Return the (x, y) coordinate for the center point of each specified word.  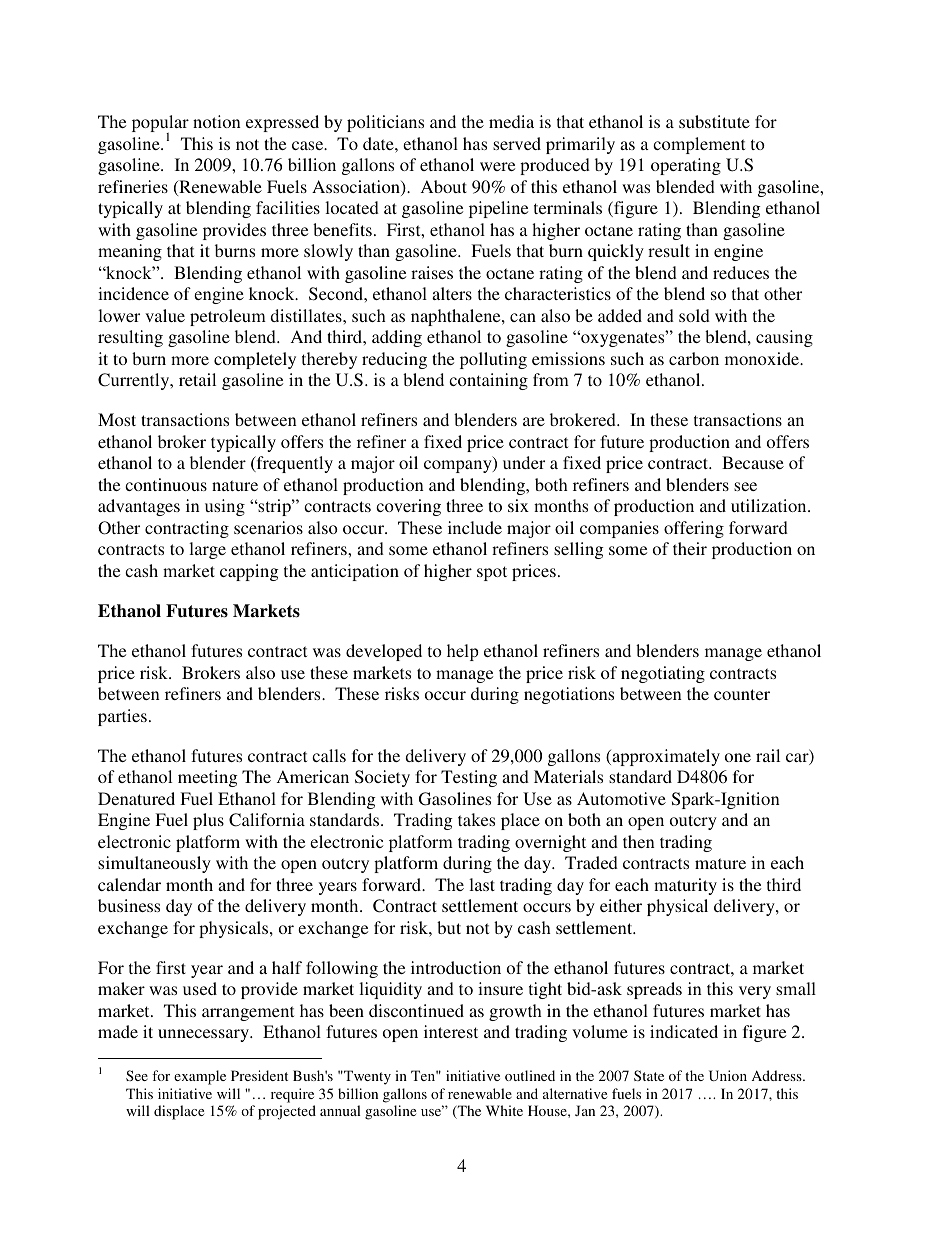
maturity (685, 886)
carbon (694, 358)
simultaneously (154, 864)
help (463, 652)
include (475, 527)
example (200, 1077)
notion (217, 121)
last (482, 884)
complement (699, 145)
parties (122, 717)
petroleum (228, 317)
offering (694, 529)
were (497, 166)
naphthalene (457, 317)
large (207, 550)
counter (742, 694)
